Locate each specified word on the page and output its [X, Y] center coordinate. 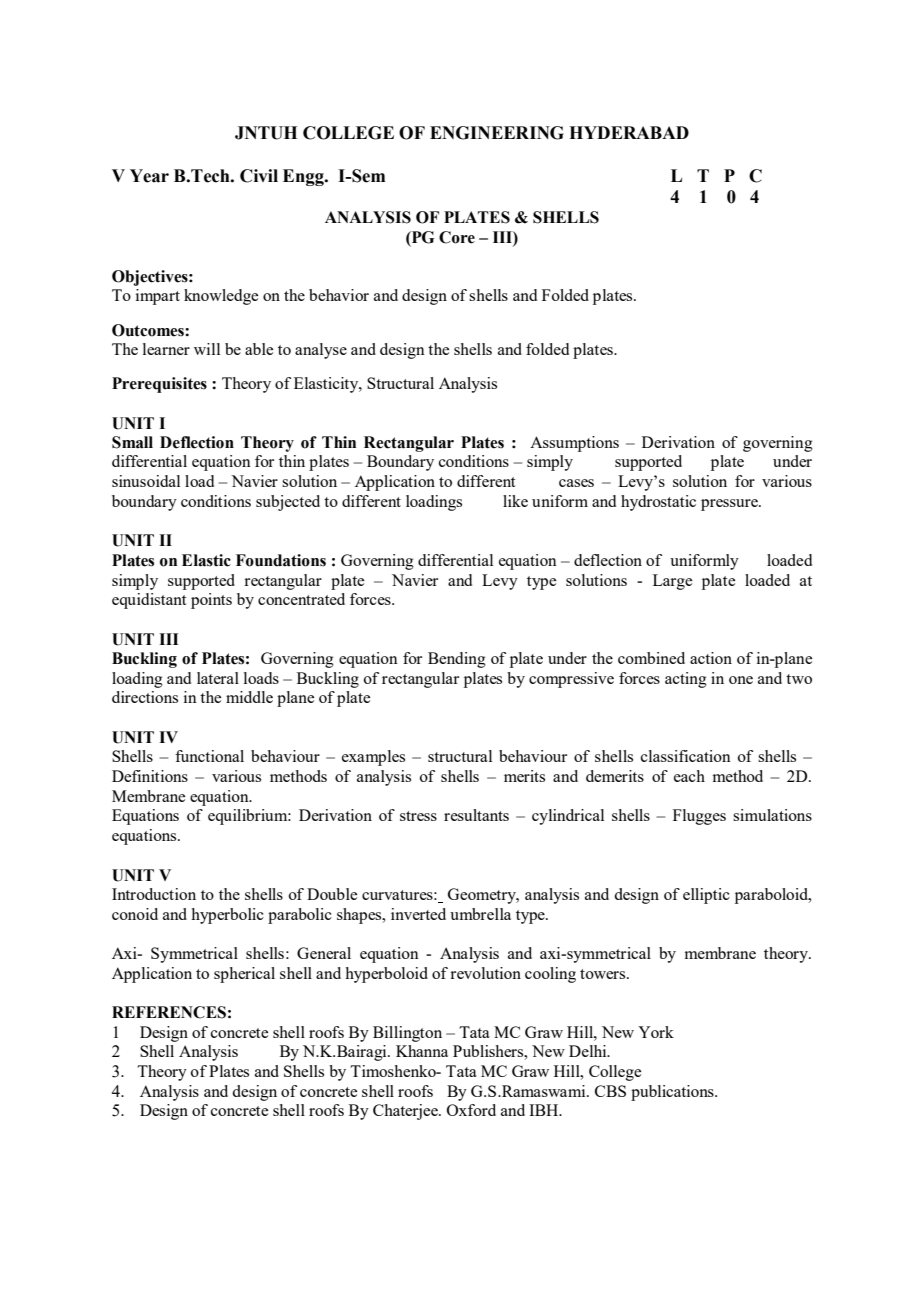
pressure [730, 505]
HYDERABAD [629, 132]
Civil [259, 176]
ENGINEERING [497, 133]
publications [673, 1093]
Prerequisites [159, 385]
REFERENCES [169, 1012]
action [711, 658]
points [211, 601]
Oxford [471, 1110]
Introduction [154, 894]
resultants [476, 815]
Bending [457, 660]
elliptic [706, 896]
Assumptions [574, 444]
